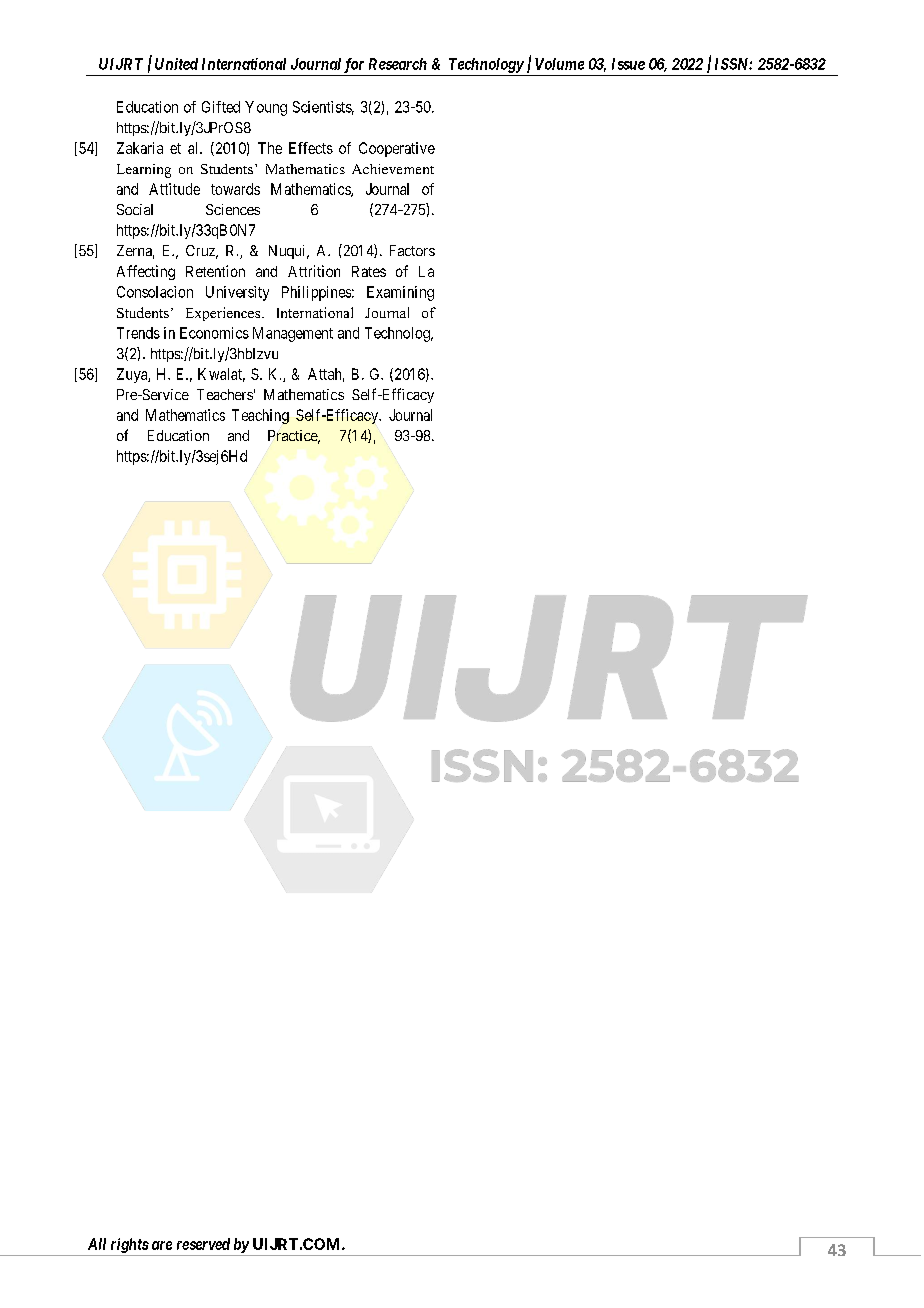 This screenshot has height=1308, width=924. What do you see at coordinates (130, 1245) in the screenshot?
I see `rights` at bounding box center [130, 1245].
